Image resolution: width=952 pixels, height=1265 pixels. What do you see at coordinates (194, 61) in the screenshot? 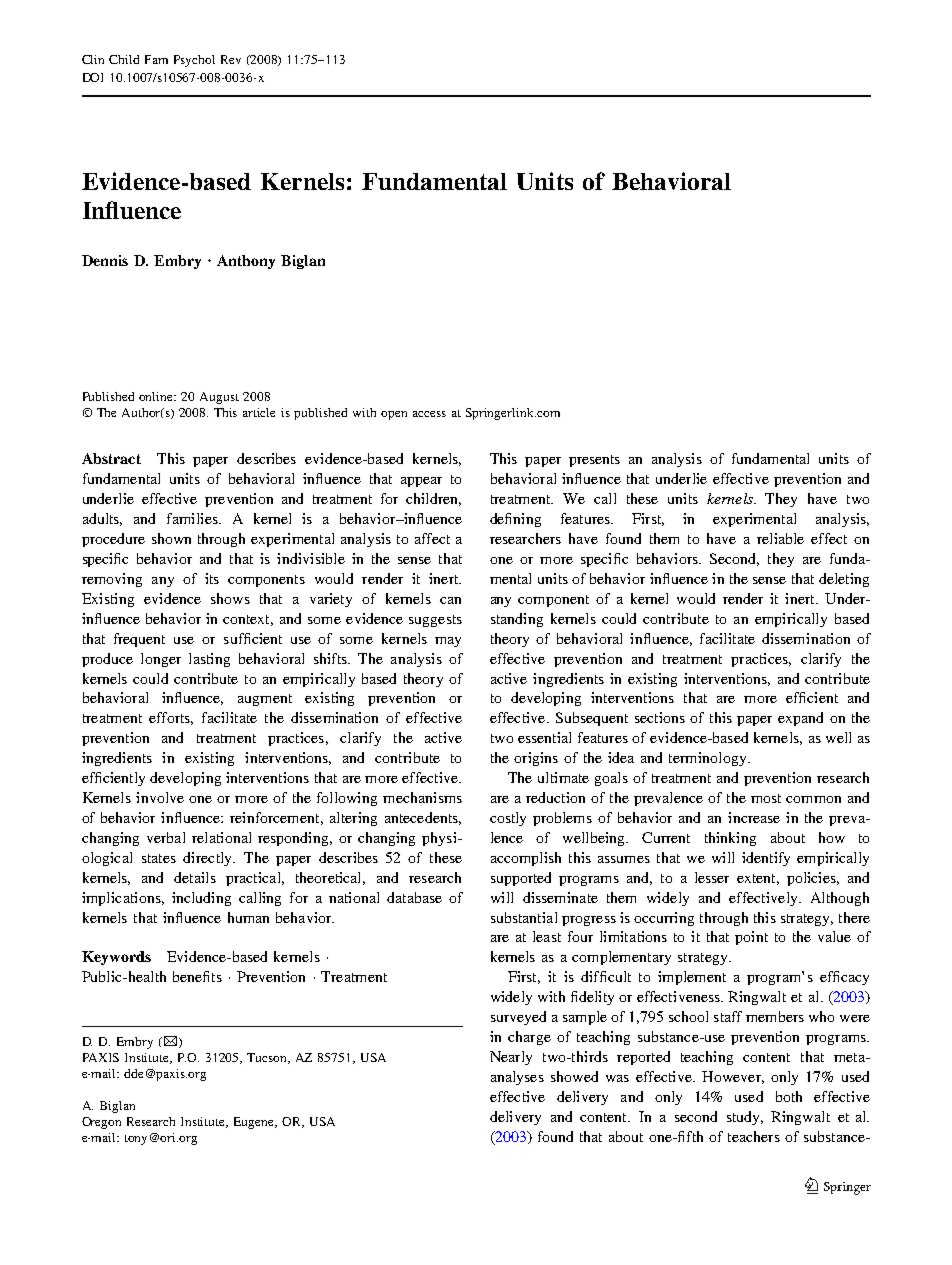
I see `Psychol` at bounding box center [194, 61].
